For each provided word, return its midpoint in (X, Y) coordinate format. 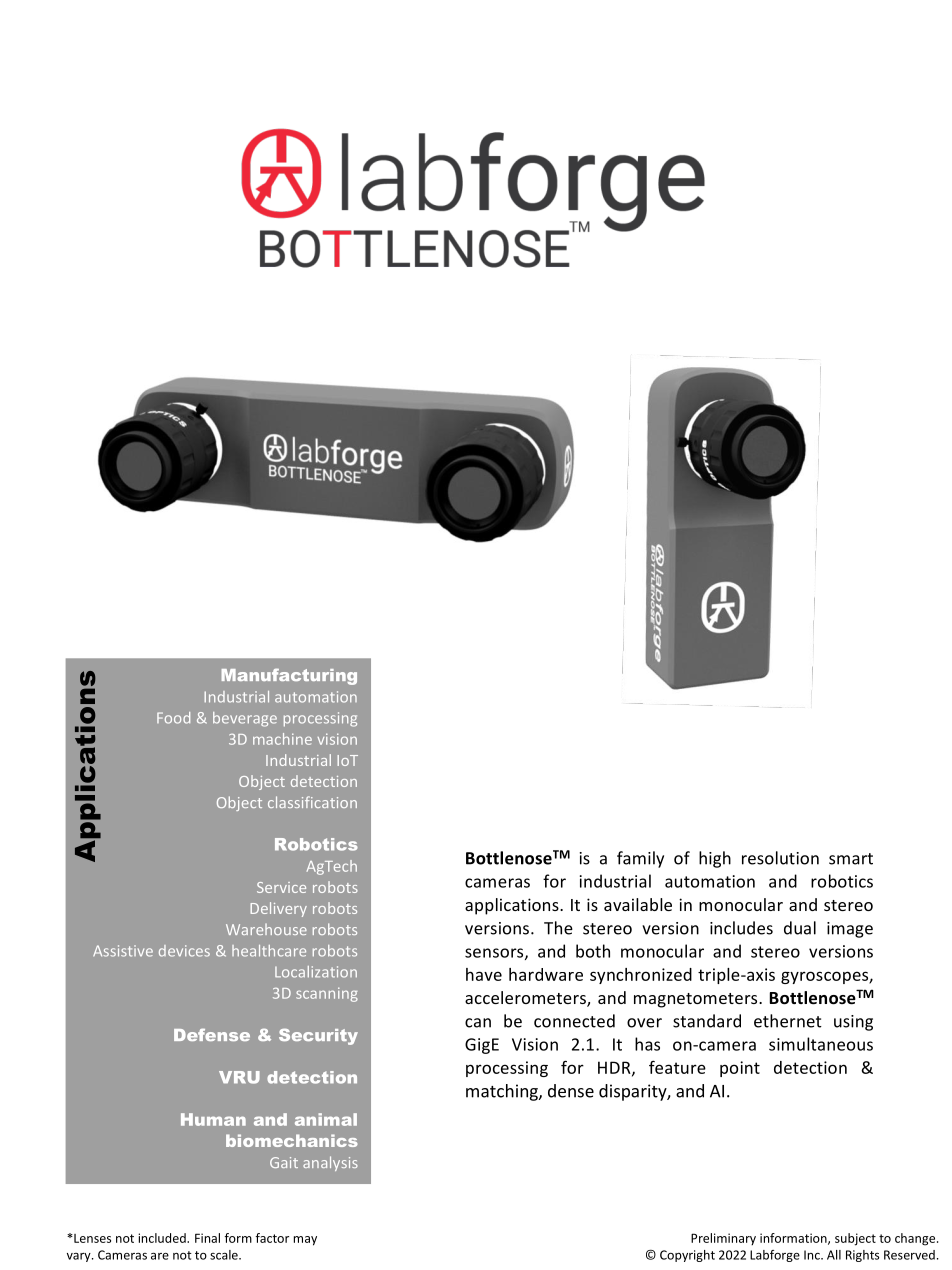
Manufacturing (289, 676)
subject (855, 1239)
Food (173, 718)
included (163, 1238)
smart (851, 859)
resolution (780, 858)
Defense (212, 1034)
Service (281, 887)
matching (503, 1092)
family (640, 859)
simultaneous (821, 1044)
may (305, 1241)
